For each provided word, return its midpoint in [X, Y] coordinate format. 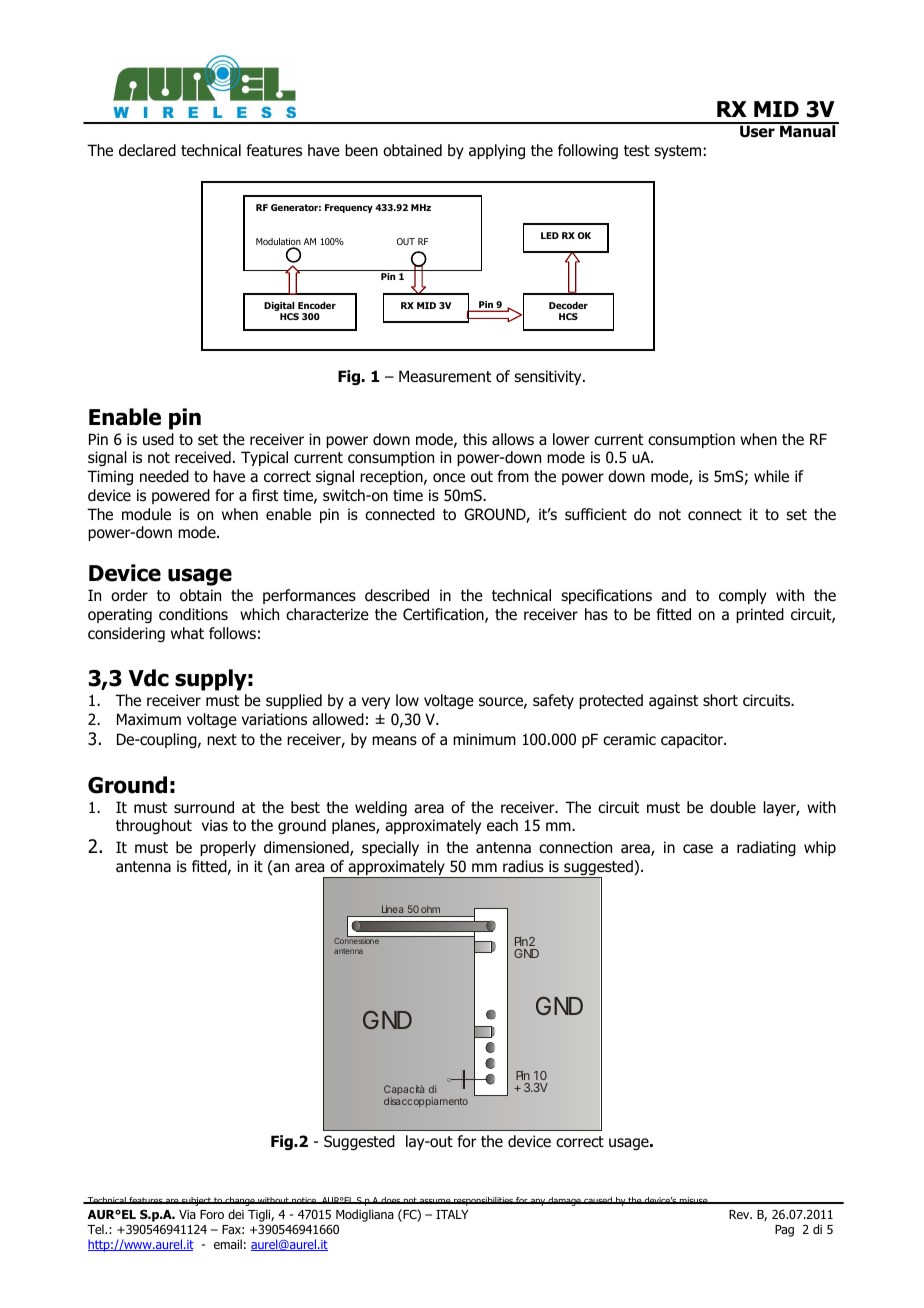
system [677, 152]
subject [196, 1201]
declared [147, 150]
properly [228, 848]
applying [497, 151]
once [449, 478]
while [771, 476]
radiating [766, 848]
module [146, 514]
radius [523, 866]
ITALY [452, 1214]
